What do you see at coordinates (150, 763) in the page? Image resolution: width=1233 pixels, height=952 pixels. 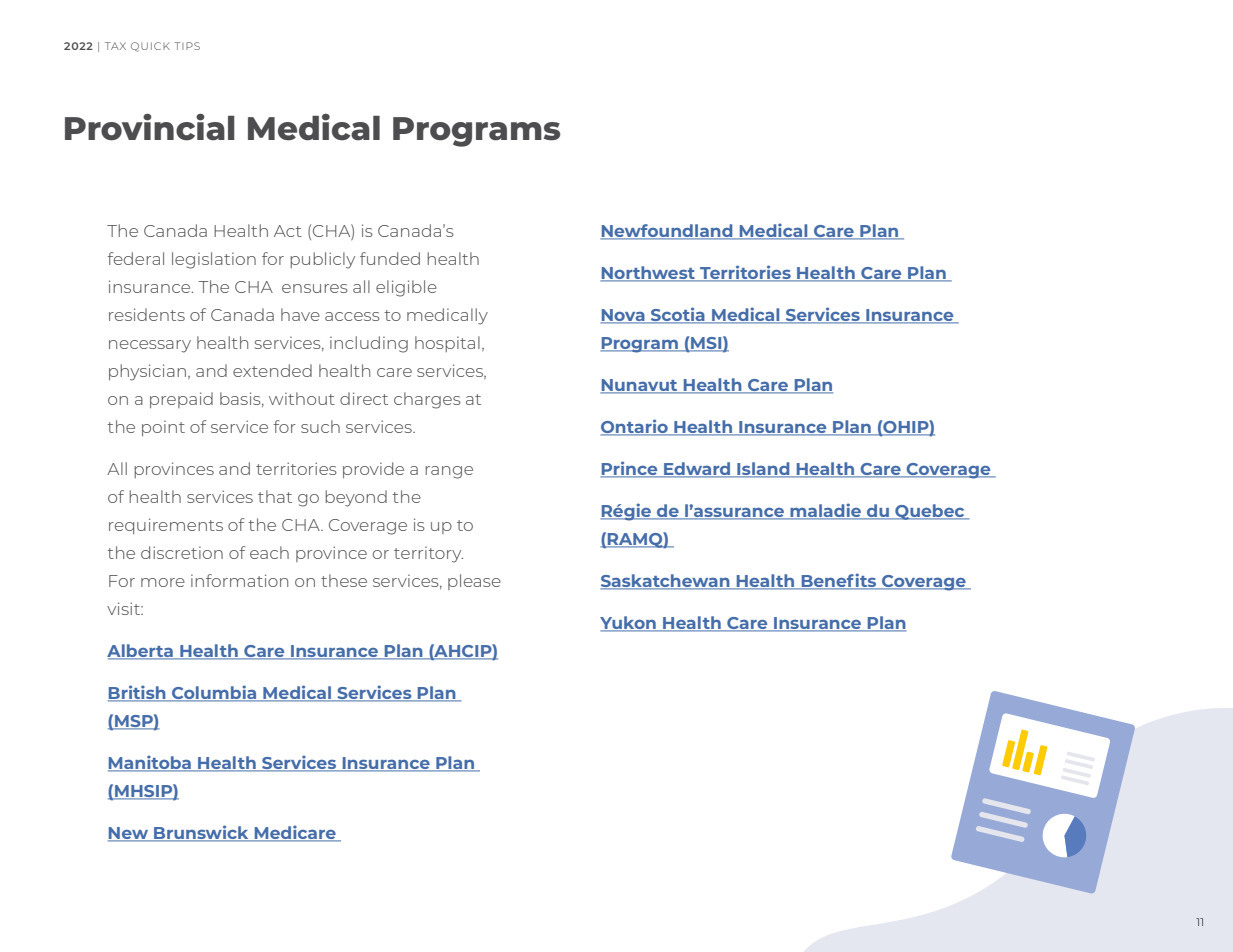 I see `Manitoba` at bounding box center [150, 763].
